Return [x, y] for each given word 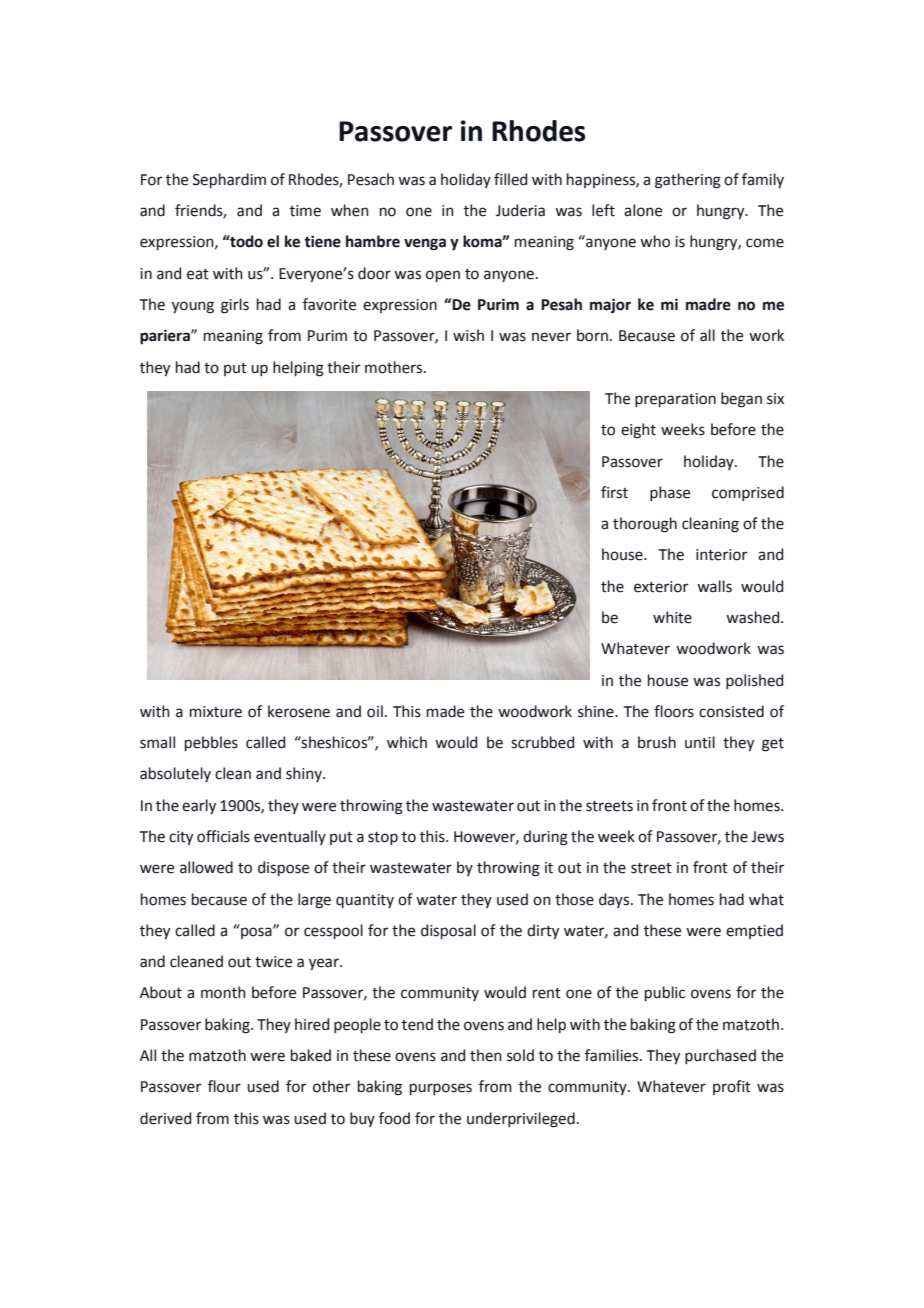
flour [224, 1086]
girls [235, 306]
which [407, 742]
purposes [441, 1089]
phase [670, 493]
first [614, 492]
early [199, 806]
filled [510, 179]
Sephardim [229, 180]
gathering [688, 181]
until [700, 742]
